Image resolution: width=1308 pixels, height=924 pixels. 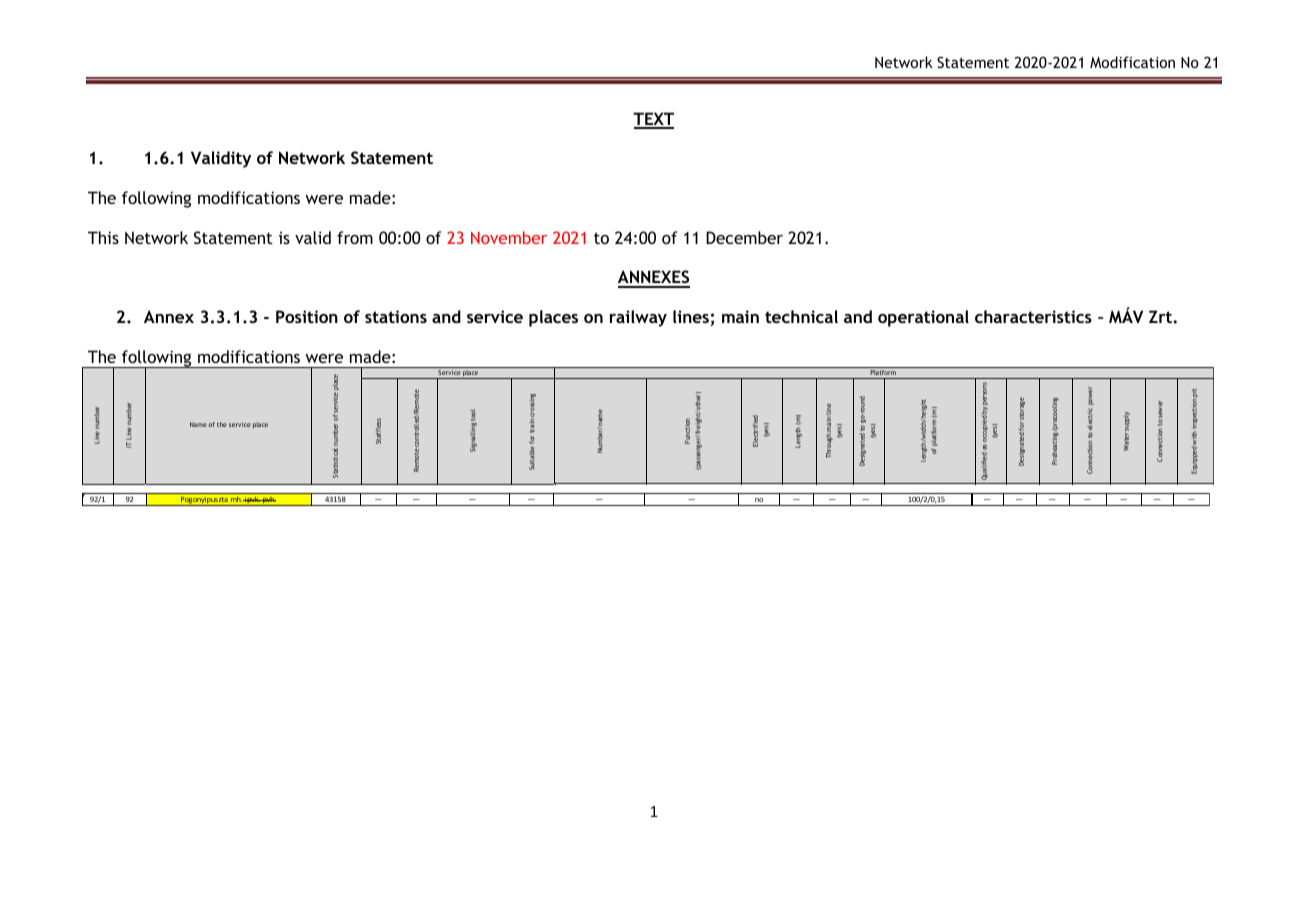 I want to click on TEXT, so click(x=653, y=120).
